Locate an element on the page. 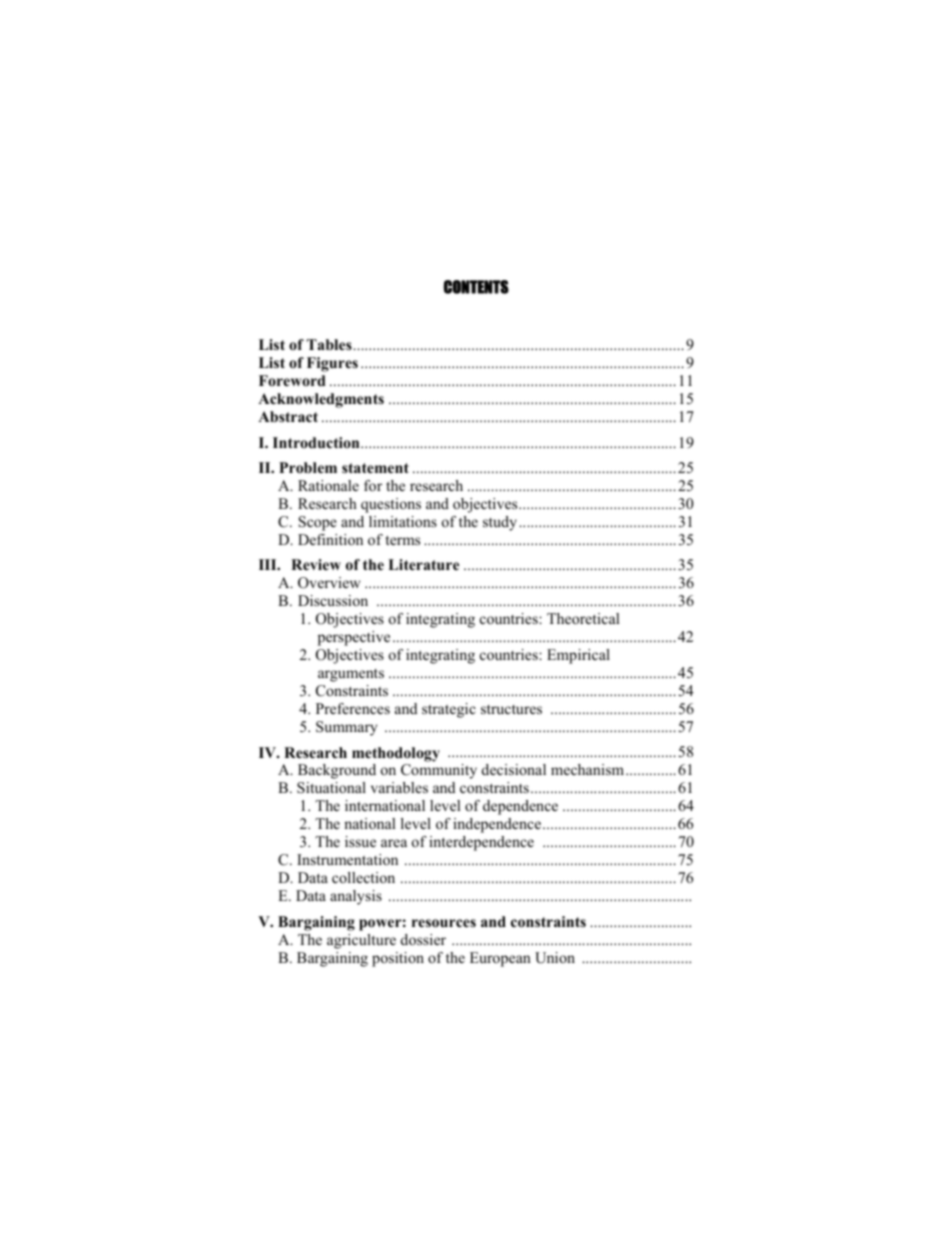 Image resolution: width=952 pixels, height=1233 pixels. Theoretical is located at coordinates (583, 618).
